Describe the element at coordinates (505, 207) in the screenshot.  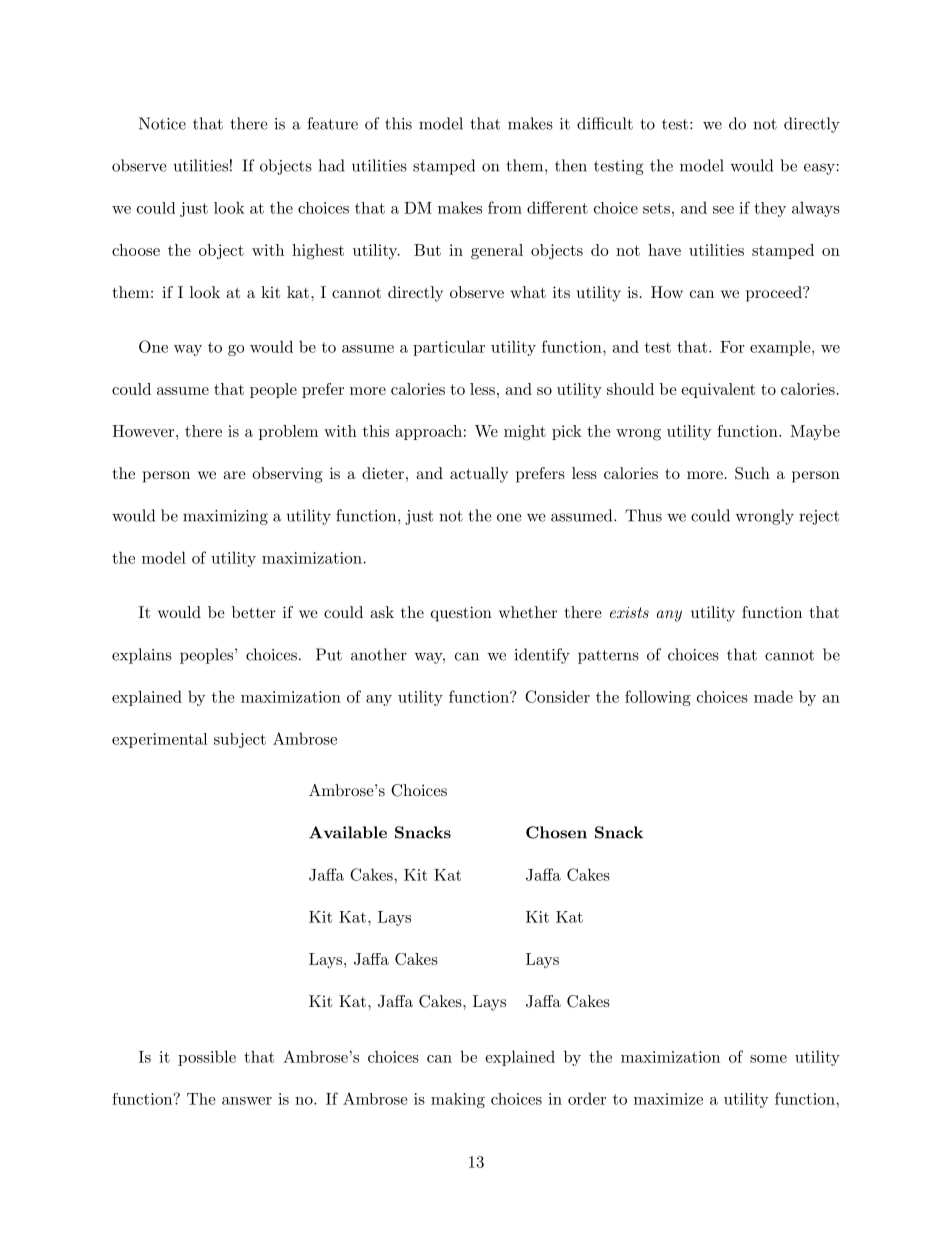
I see `from` at that location.
